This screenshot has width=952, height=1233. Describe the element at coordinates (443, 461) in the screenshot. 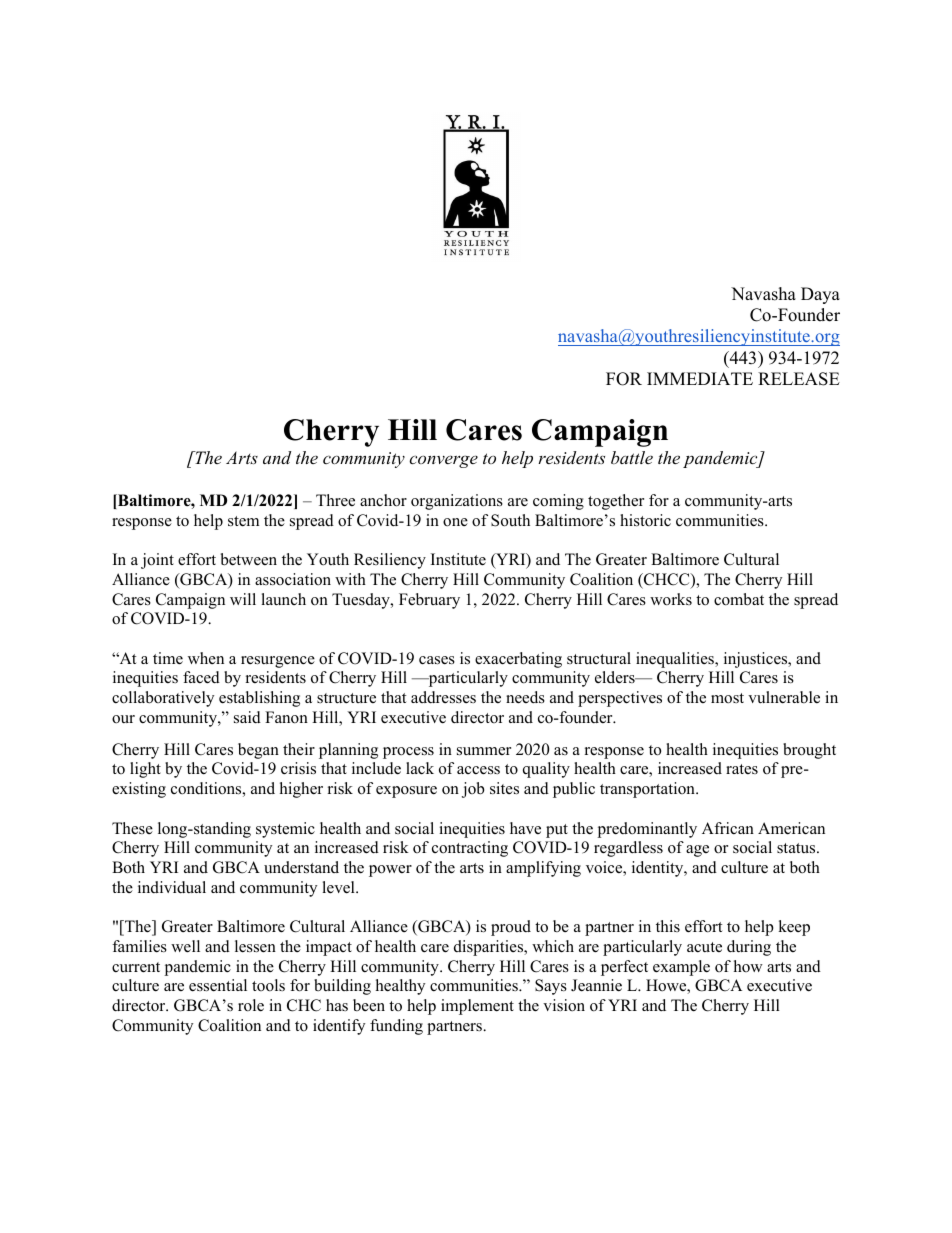

I see `converge` at that location.
